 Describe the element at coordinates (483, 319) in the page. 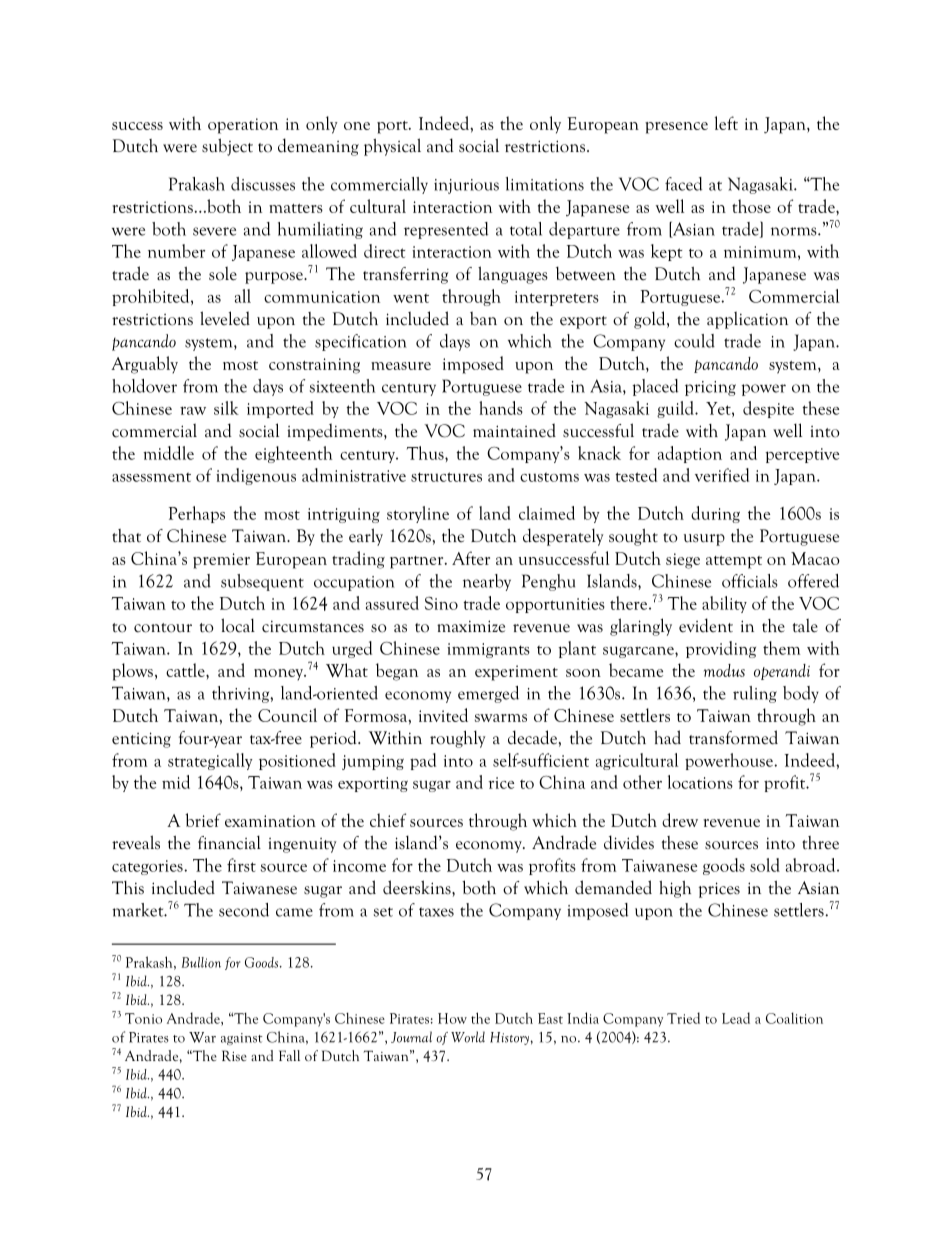

I see `ban` at that location.
